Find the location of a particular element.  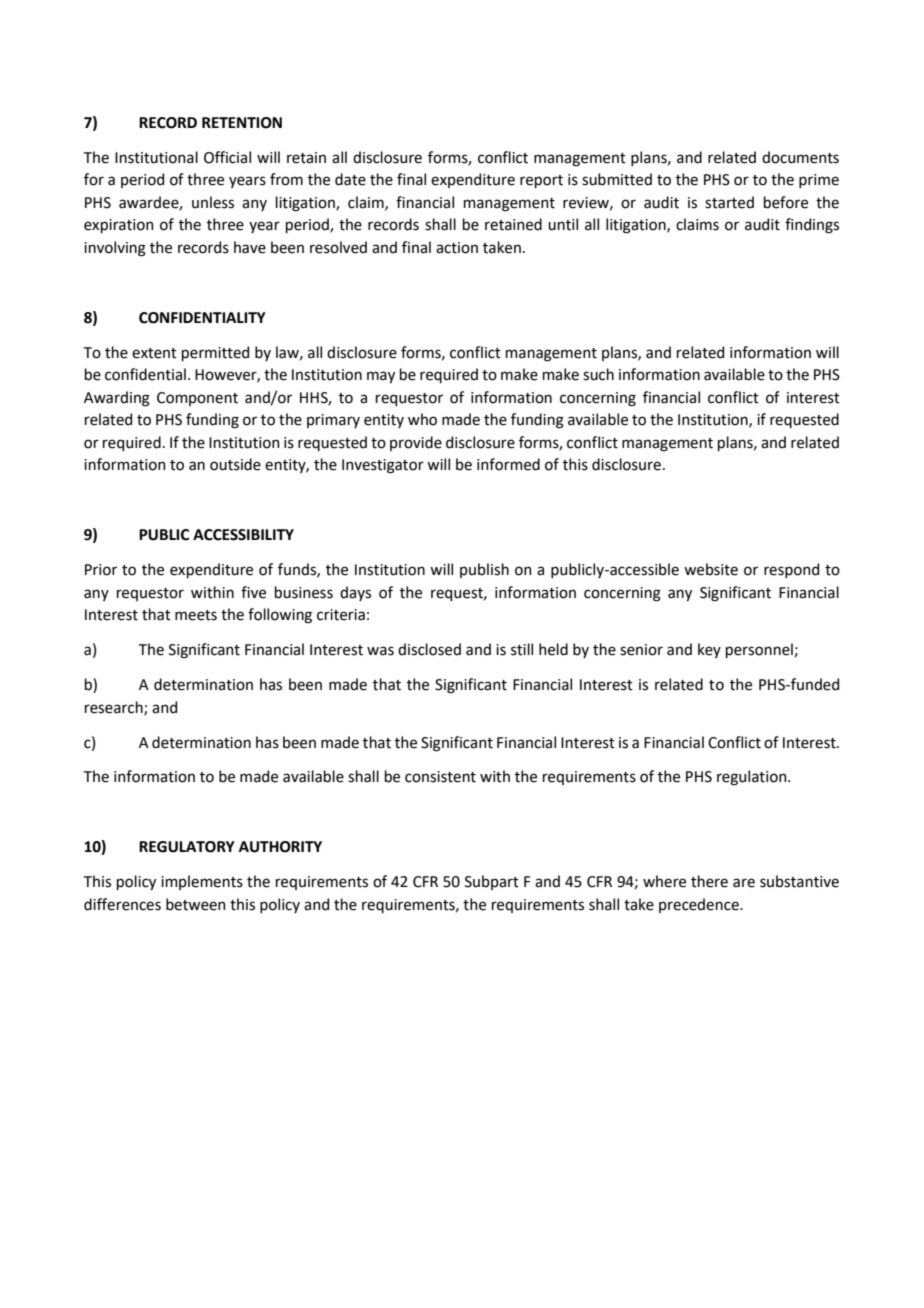

such is located at coordinates (598, 374).
